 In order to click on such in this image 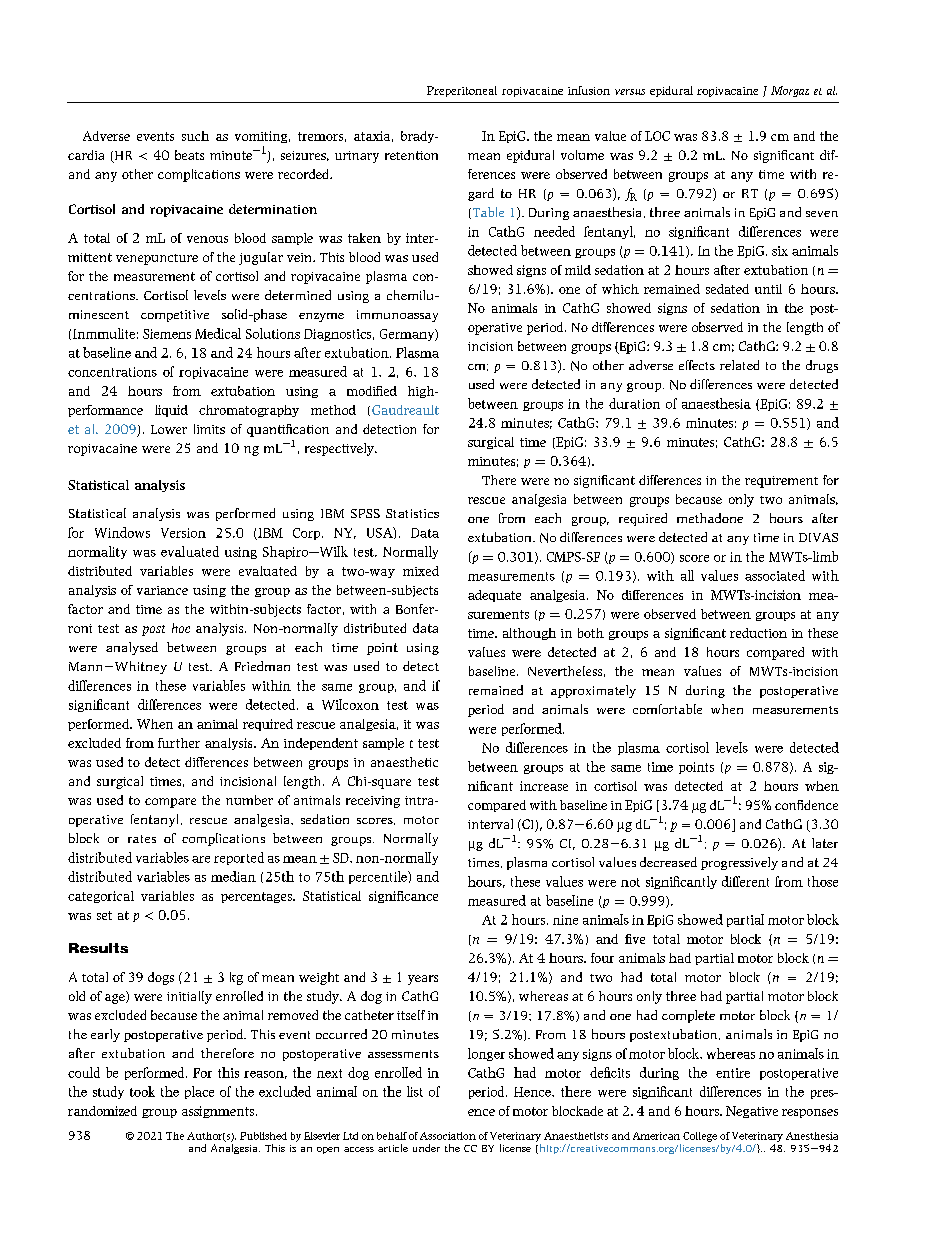, I will do `click(195, 136)`.
